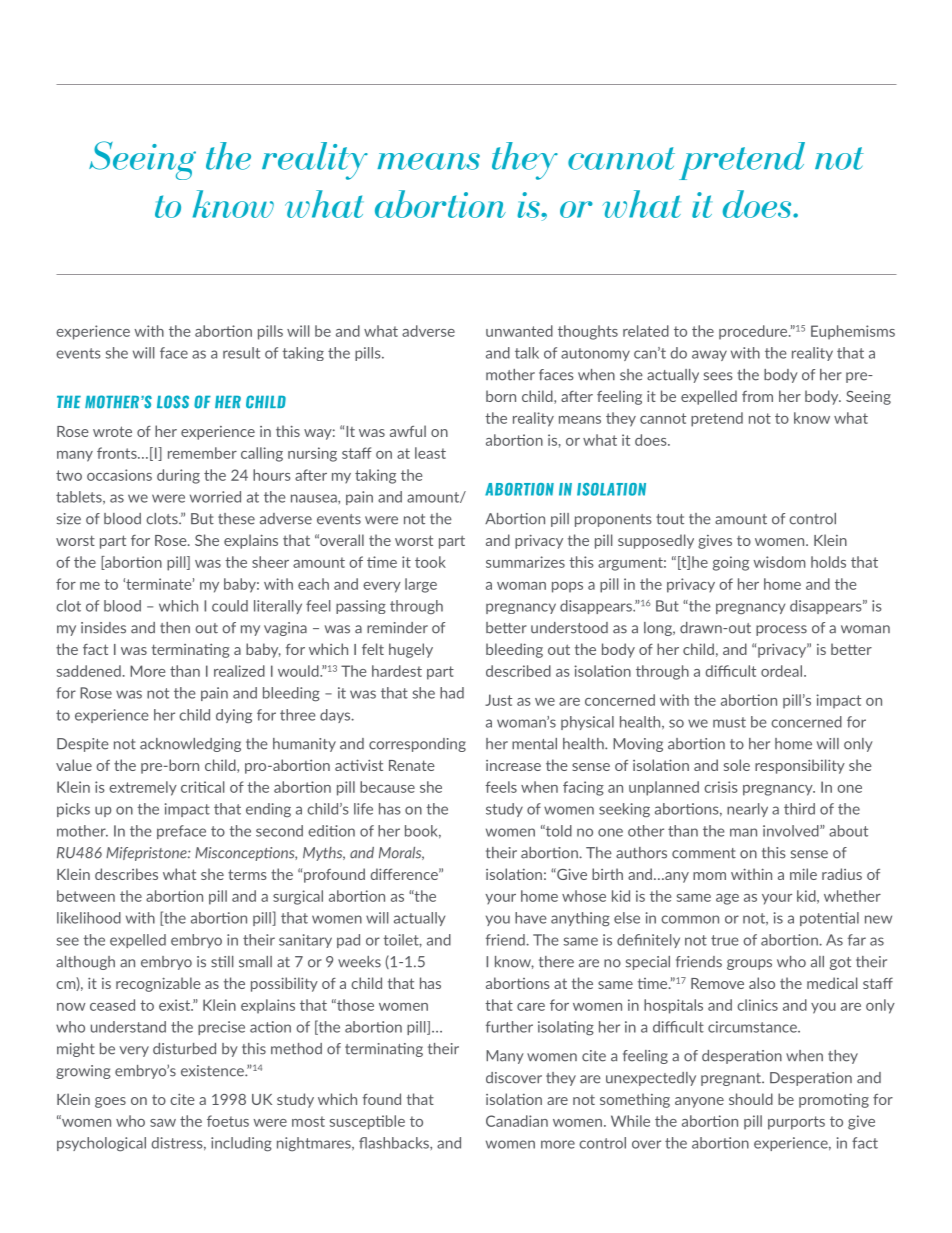 This screenshot has width=952, height=1233. I want to click on away, so click(709, 355).
